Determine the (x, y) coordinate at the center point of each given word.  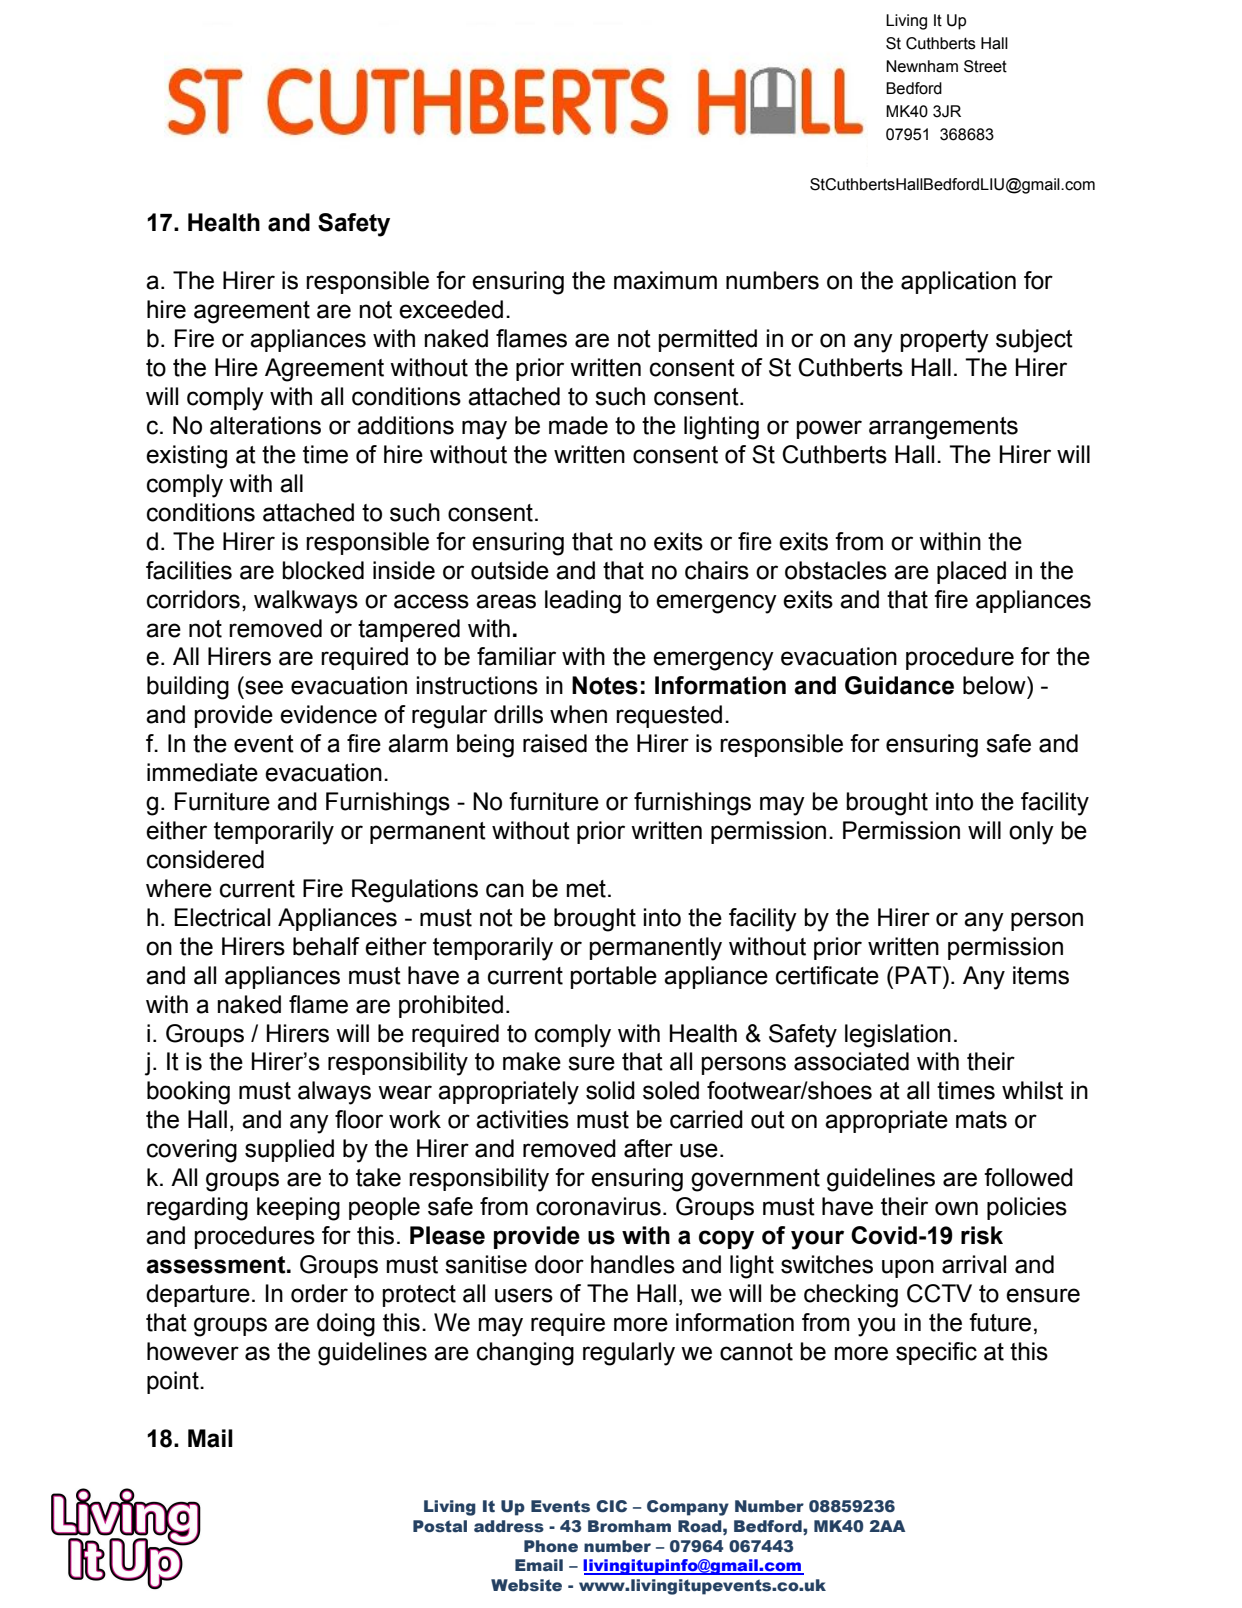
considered (205, 859)
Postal (440, 1526)
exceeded (451, 309)
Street (985, 66)
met (586, 889)
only (1031, 833)
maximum (665, 280)
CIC (611, 1506)
